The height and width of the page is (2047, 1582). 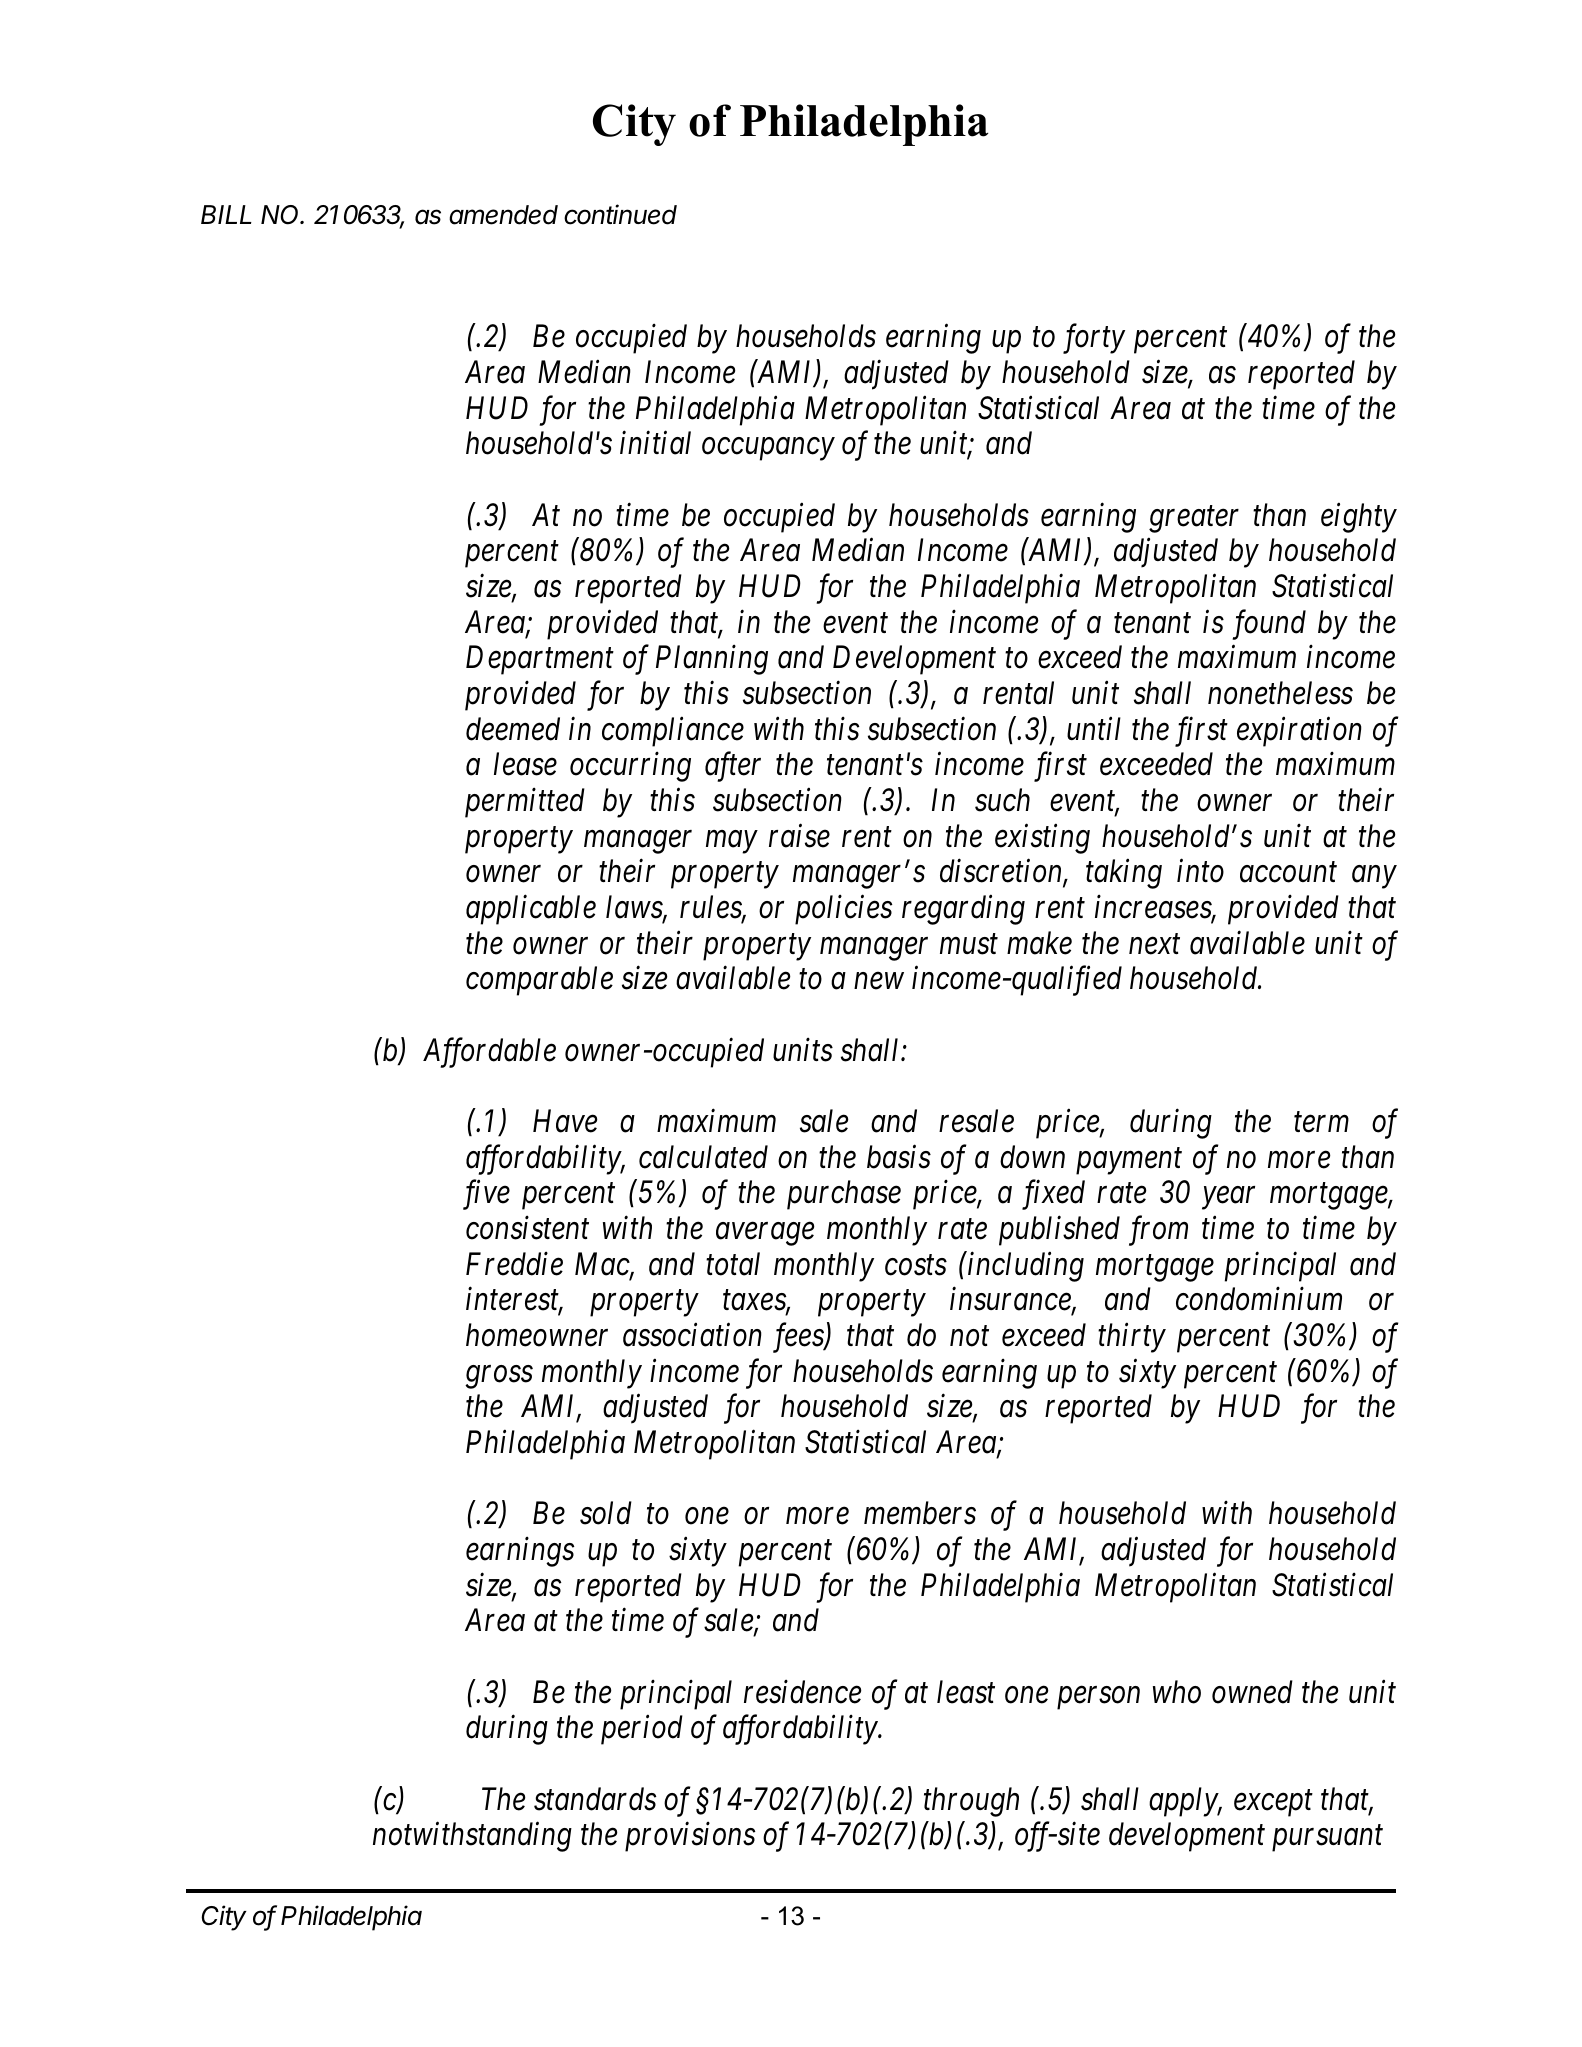 I want to click on total, so click(x=733, y=1264).
